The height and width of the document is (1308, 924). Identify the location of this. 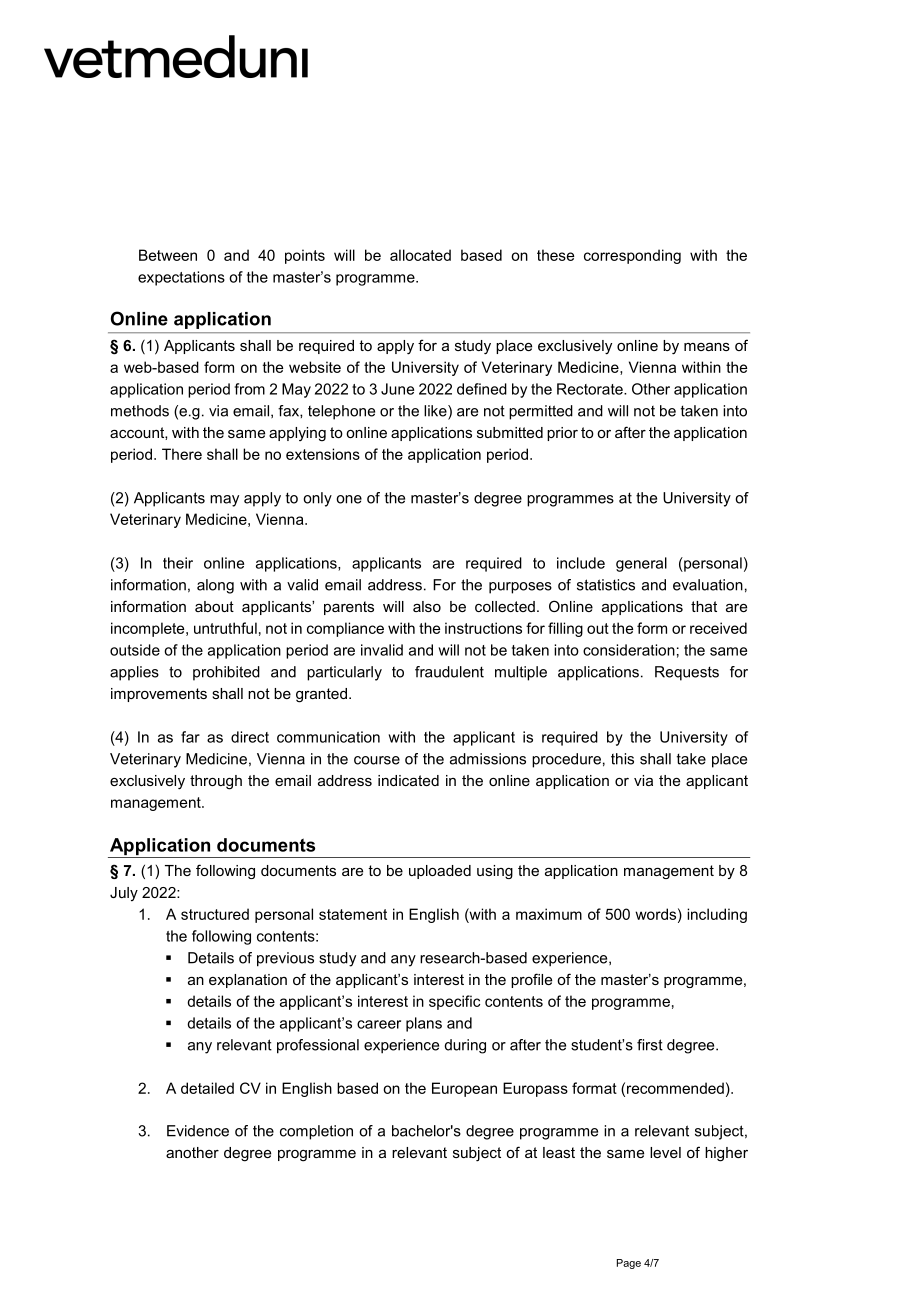
(622, 759).
